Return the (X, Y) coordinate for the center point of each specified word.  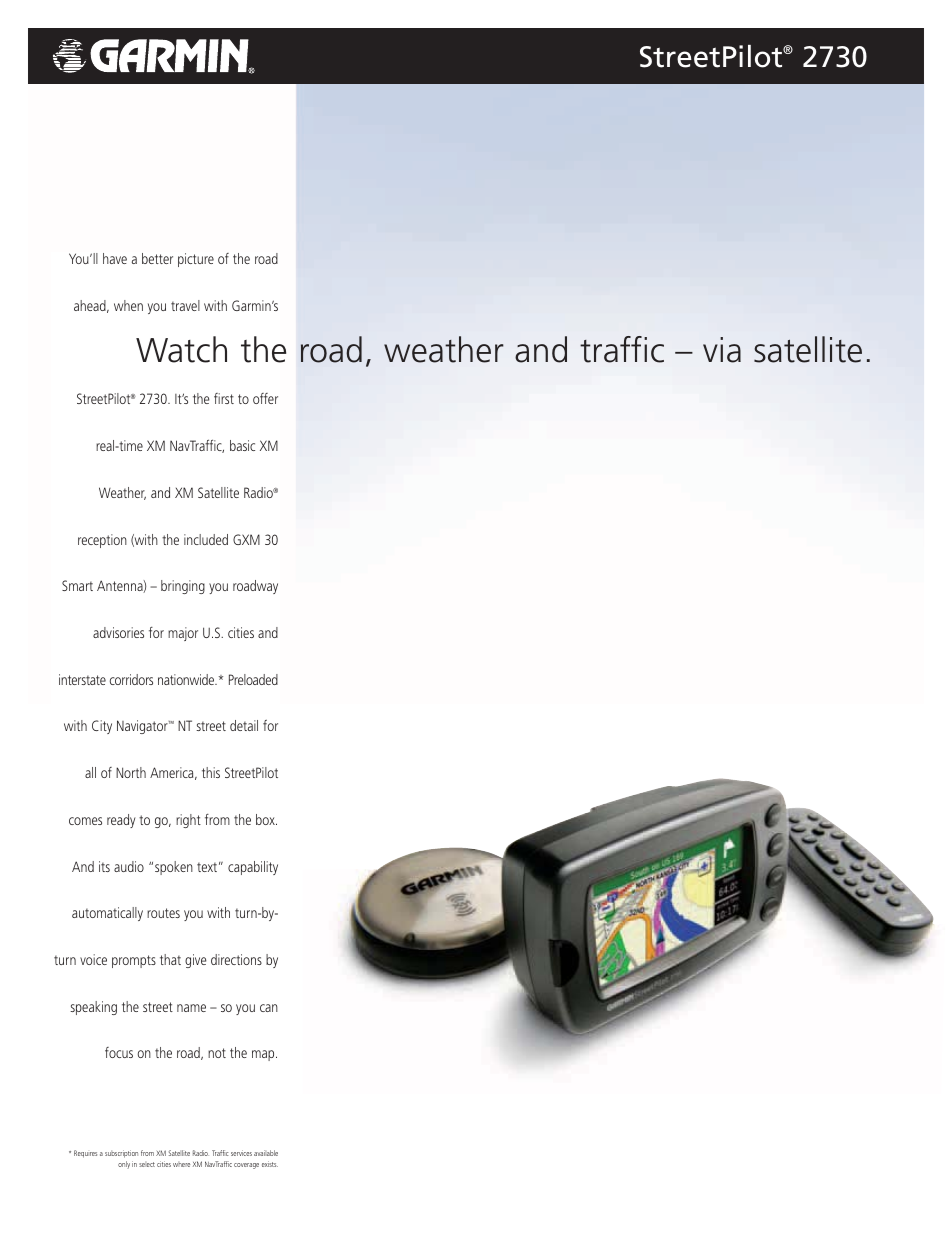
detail (244, 725)
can (269, 1008)
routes (163, 913)
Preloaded (253, 679)
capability (253, 868)
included (206, 539)
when (128, 305)
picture (196, 260)
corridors (131, 679)
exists (270, 1164)
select (147, 1164)
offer (265, 398)
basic (242, 445)
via (722, 350)
